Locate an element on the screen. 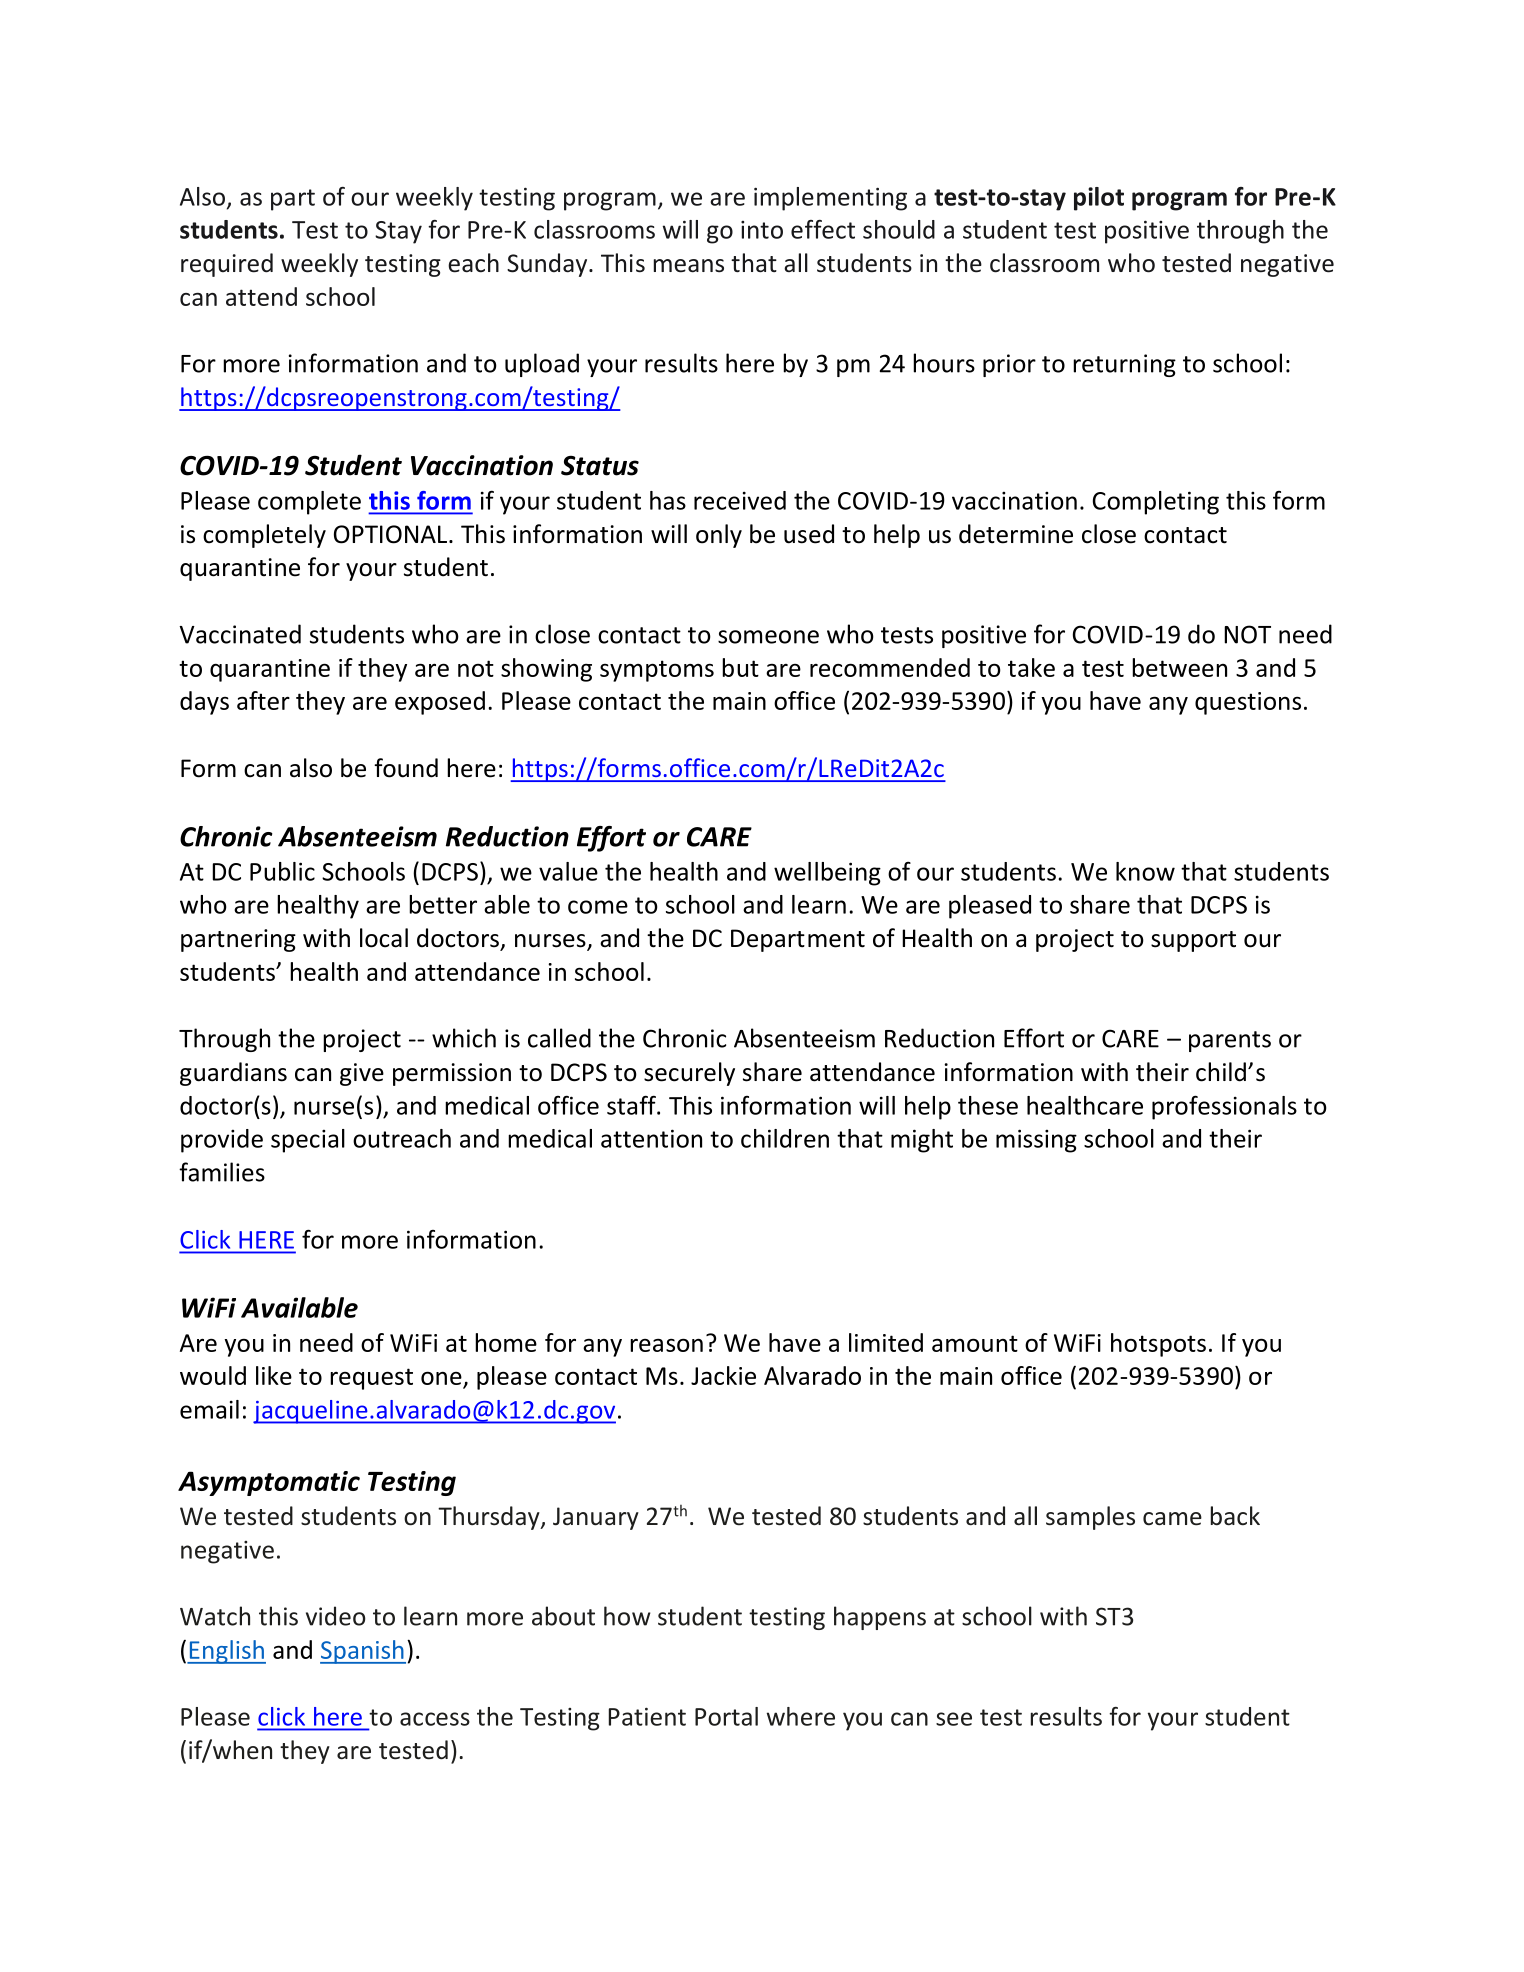 This screenshot has height=1972, width=1524. wellbeing is located at coordinates (827, 874).
